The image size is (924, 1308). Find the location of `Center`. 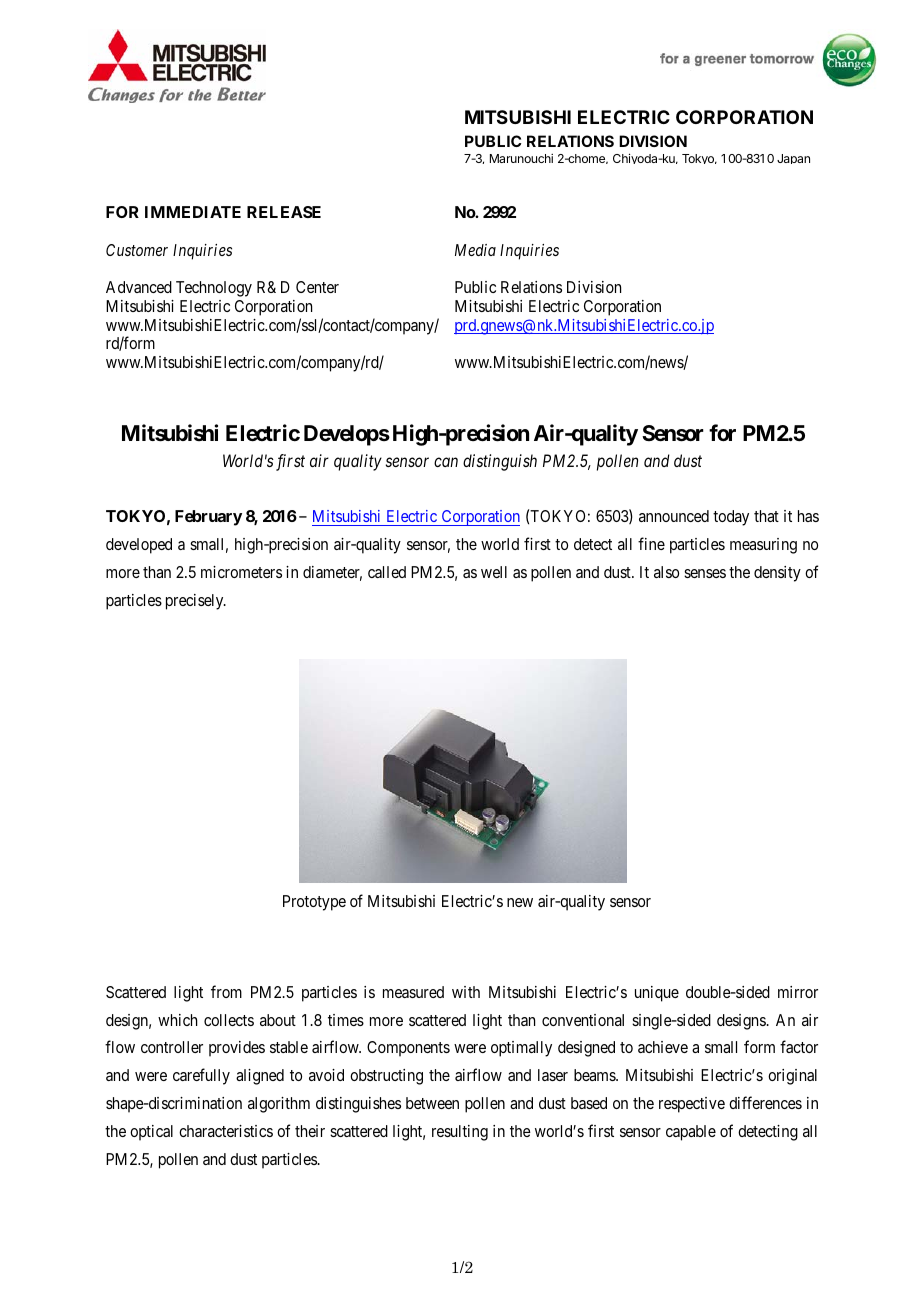

Center is located at coordinates (317, 287).
